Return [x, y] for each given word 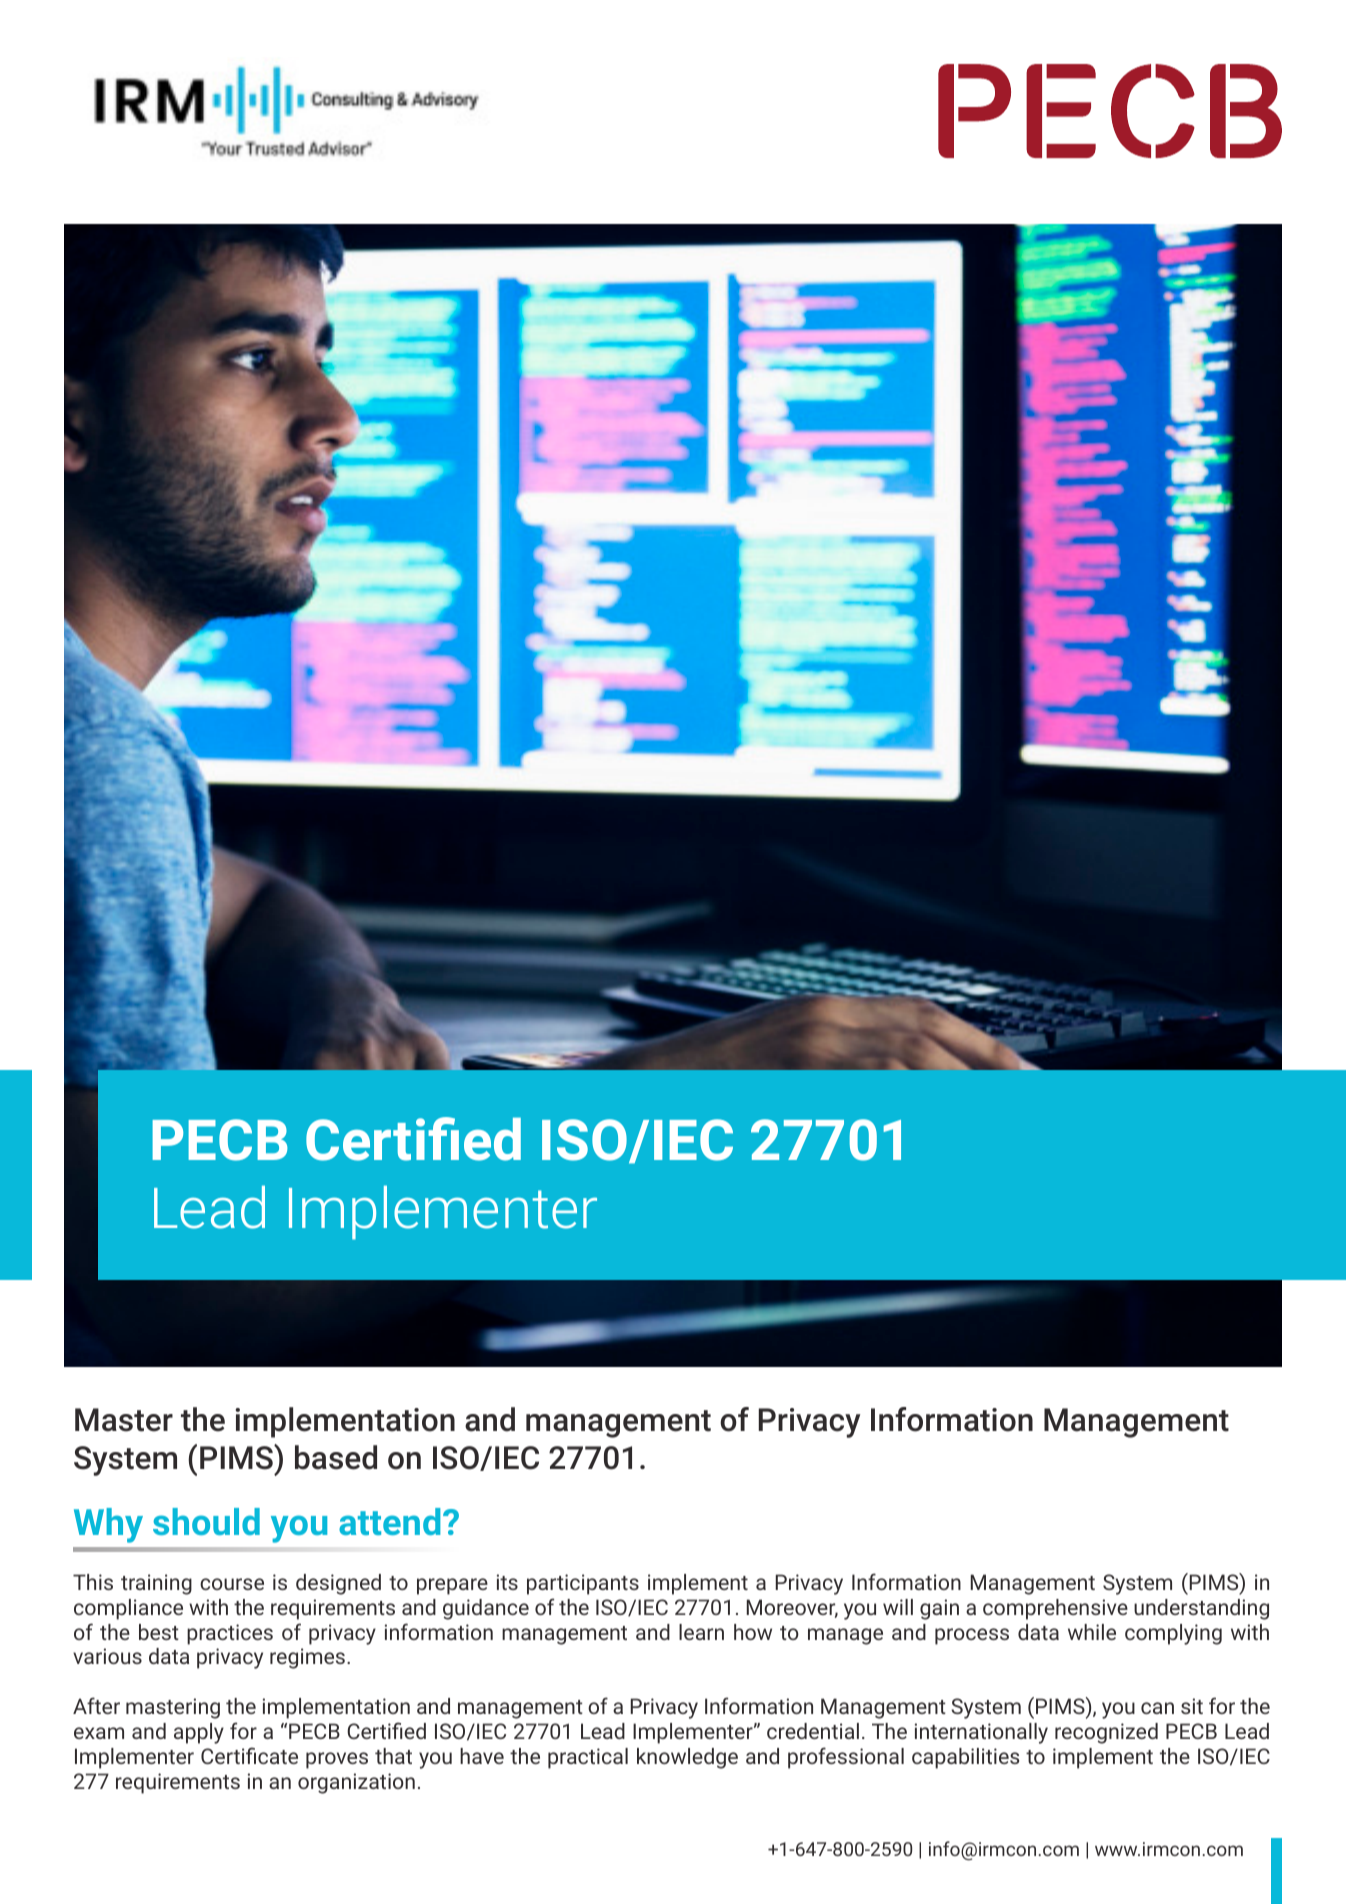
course [232, 1584]
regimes [307, 1658]
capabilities [965, 1758]
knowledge [687, 1758]
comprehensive [1055, 1609]
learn [701, 1632]
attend [389, 1521]
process [972, 1636]
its [507, 1582]
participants [583, 1584]
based [336, 1457]
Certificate [249, 1755]
